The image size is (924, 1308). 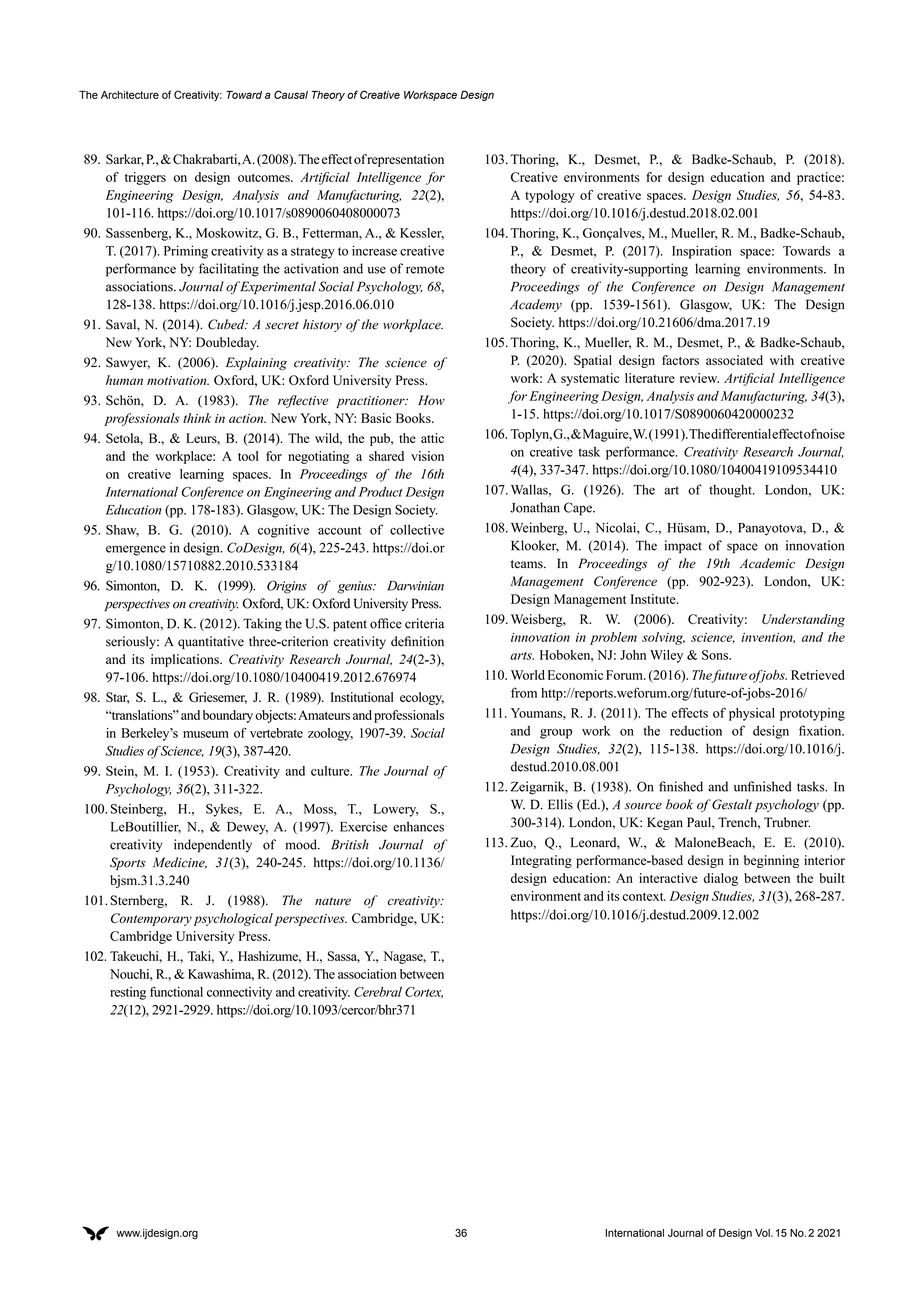 I want to click on associated, so click(x=734, y=360).
